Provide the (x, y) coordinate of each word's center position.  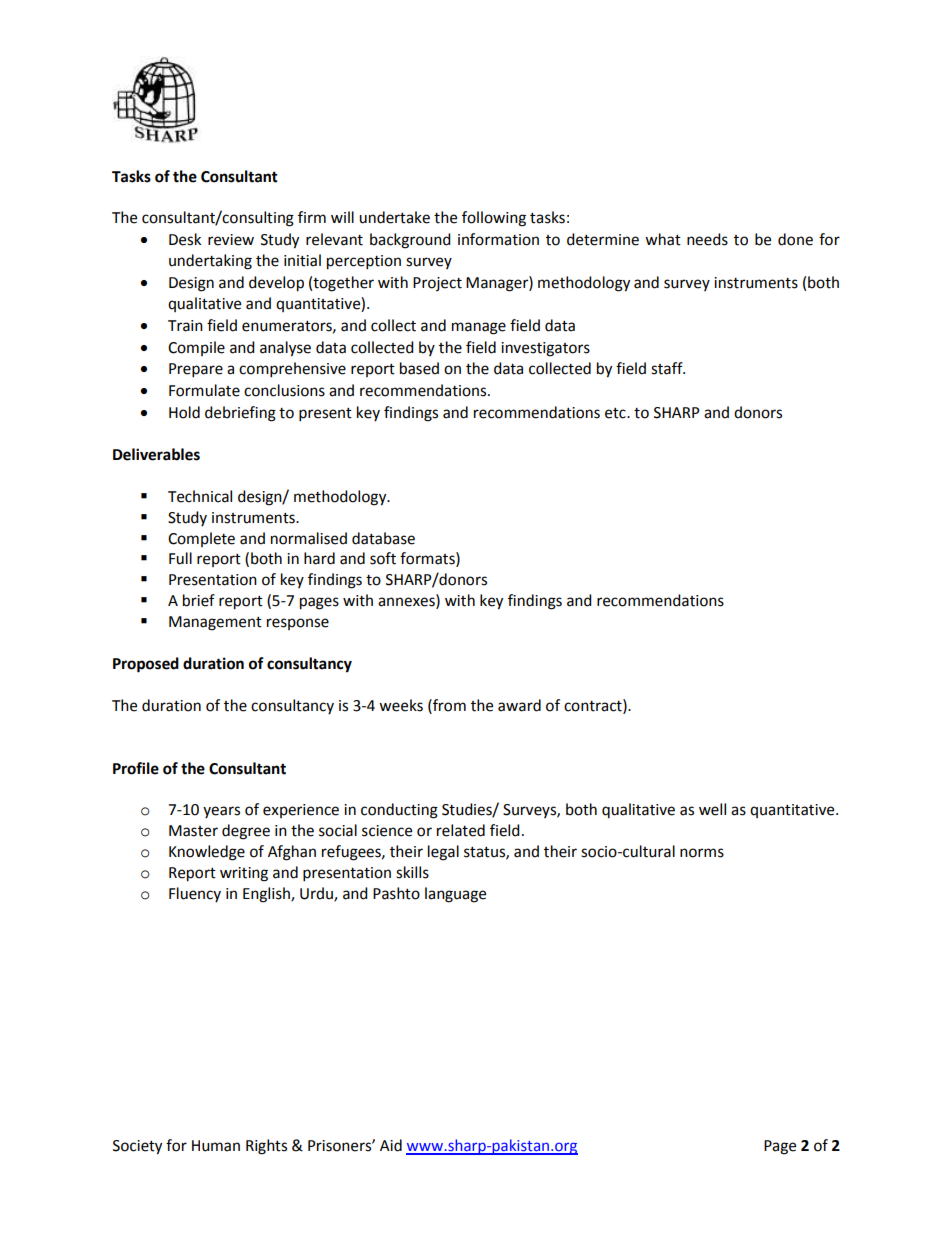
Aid (391, 1145)
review (231, 240)
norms (702, 853)
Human (216, 1146)
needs (707, 239)
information (498, 239)
